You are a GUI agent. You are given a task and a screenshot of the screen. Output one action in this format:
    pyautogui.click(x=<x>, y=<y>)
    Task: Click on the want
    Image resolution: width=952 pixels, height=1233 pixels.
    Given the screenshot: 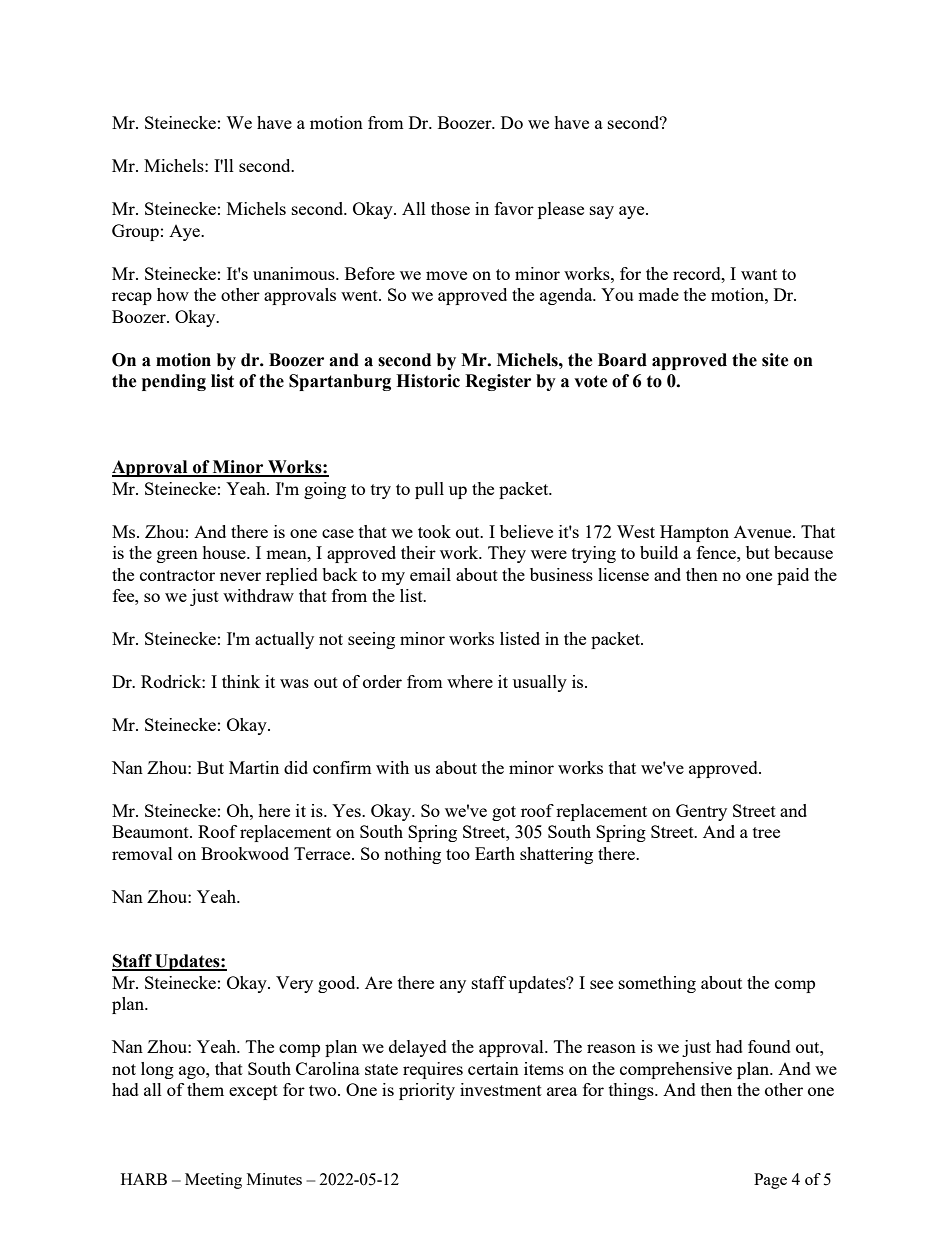 What is the action you would take?
    pyautogui.click(x=759, y=274)
